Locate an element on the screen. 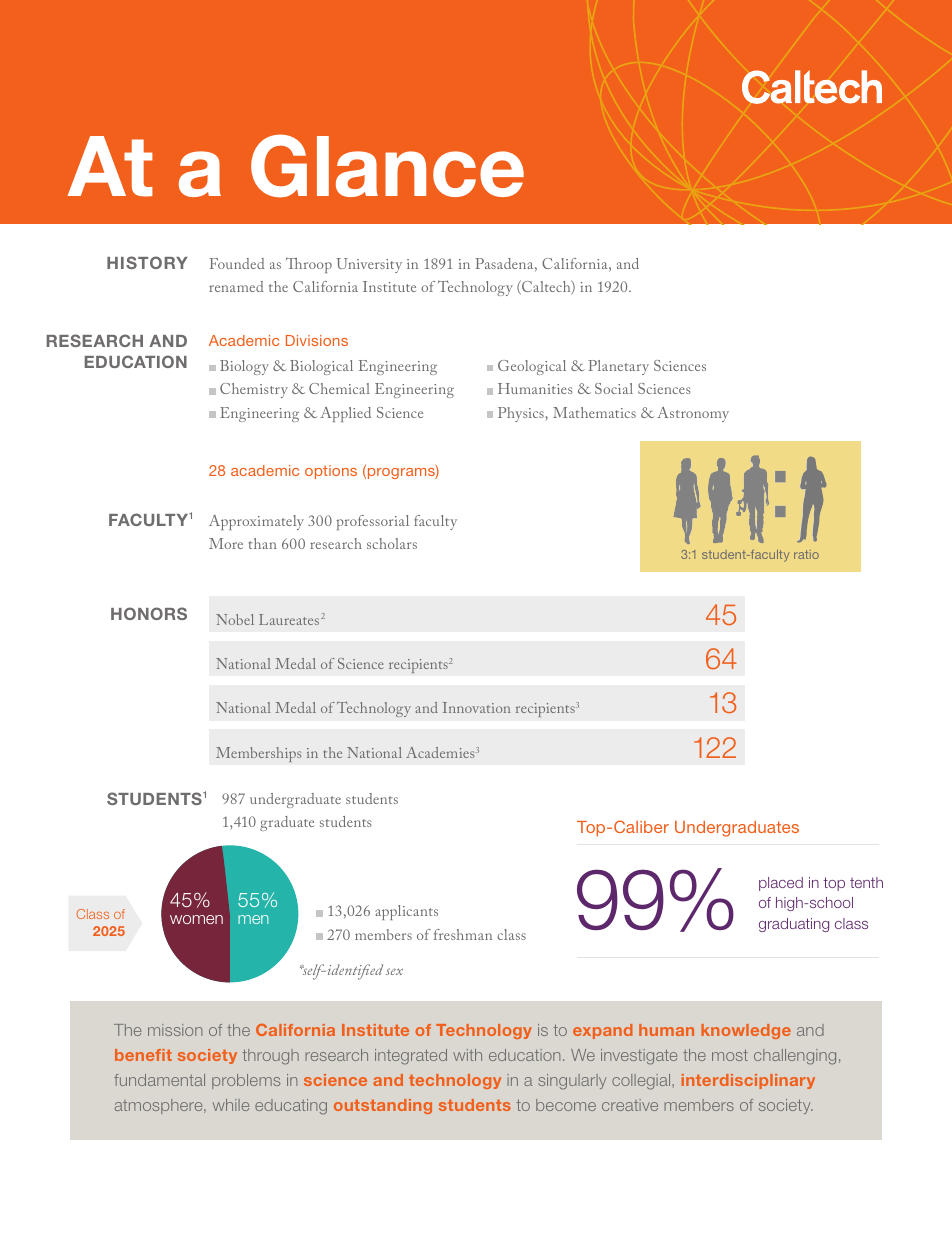 Image resolution: width=952 pixels, height=1233 pixels. with is located at coordinates (467, 1055).
